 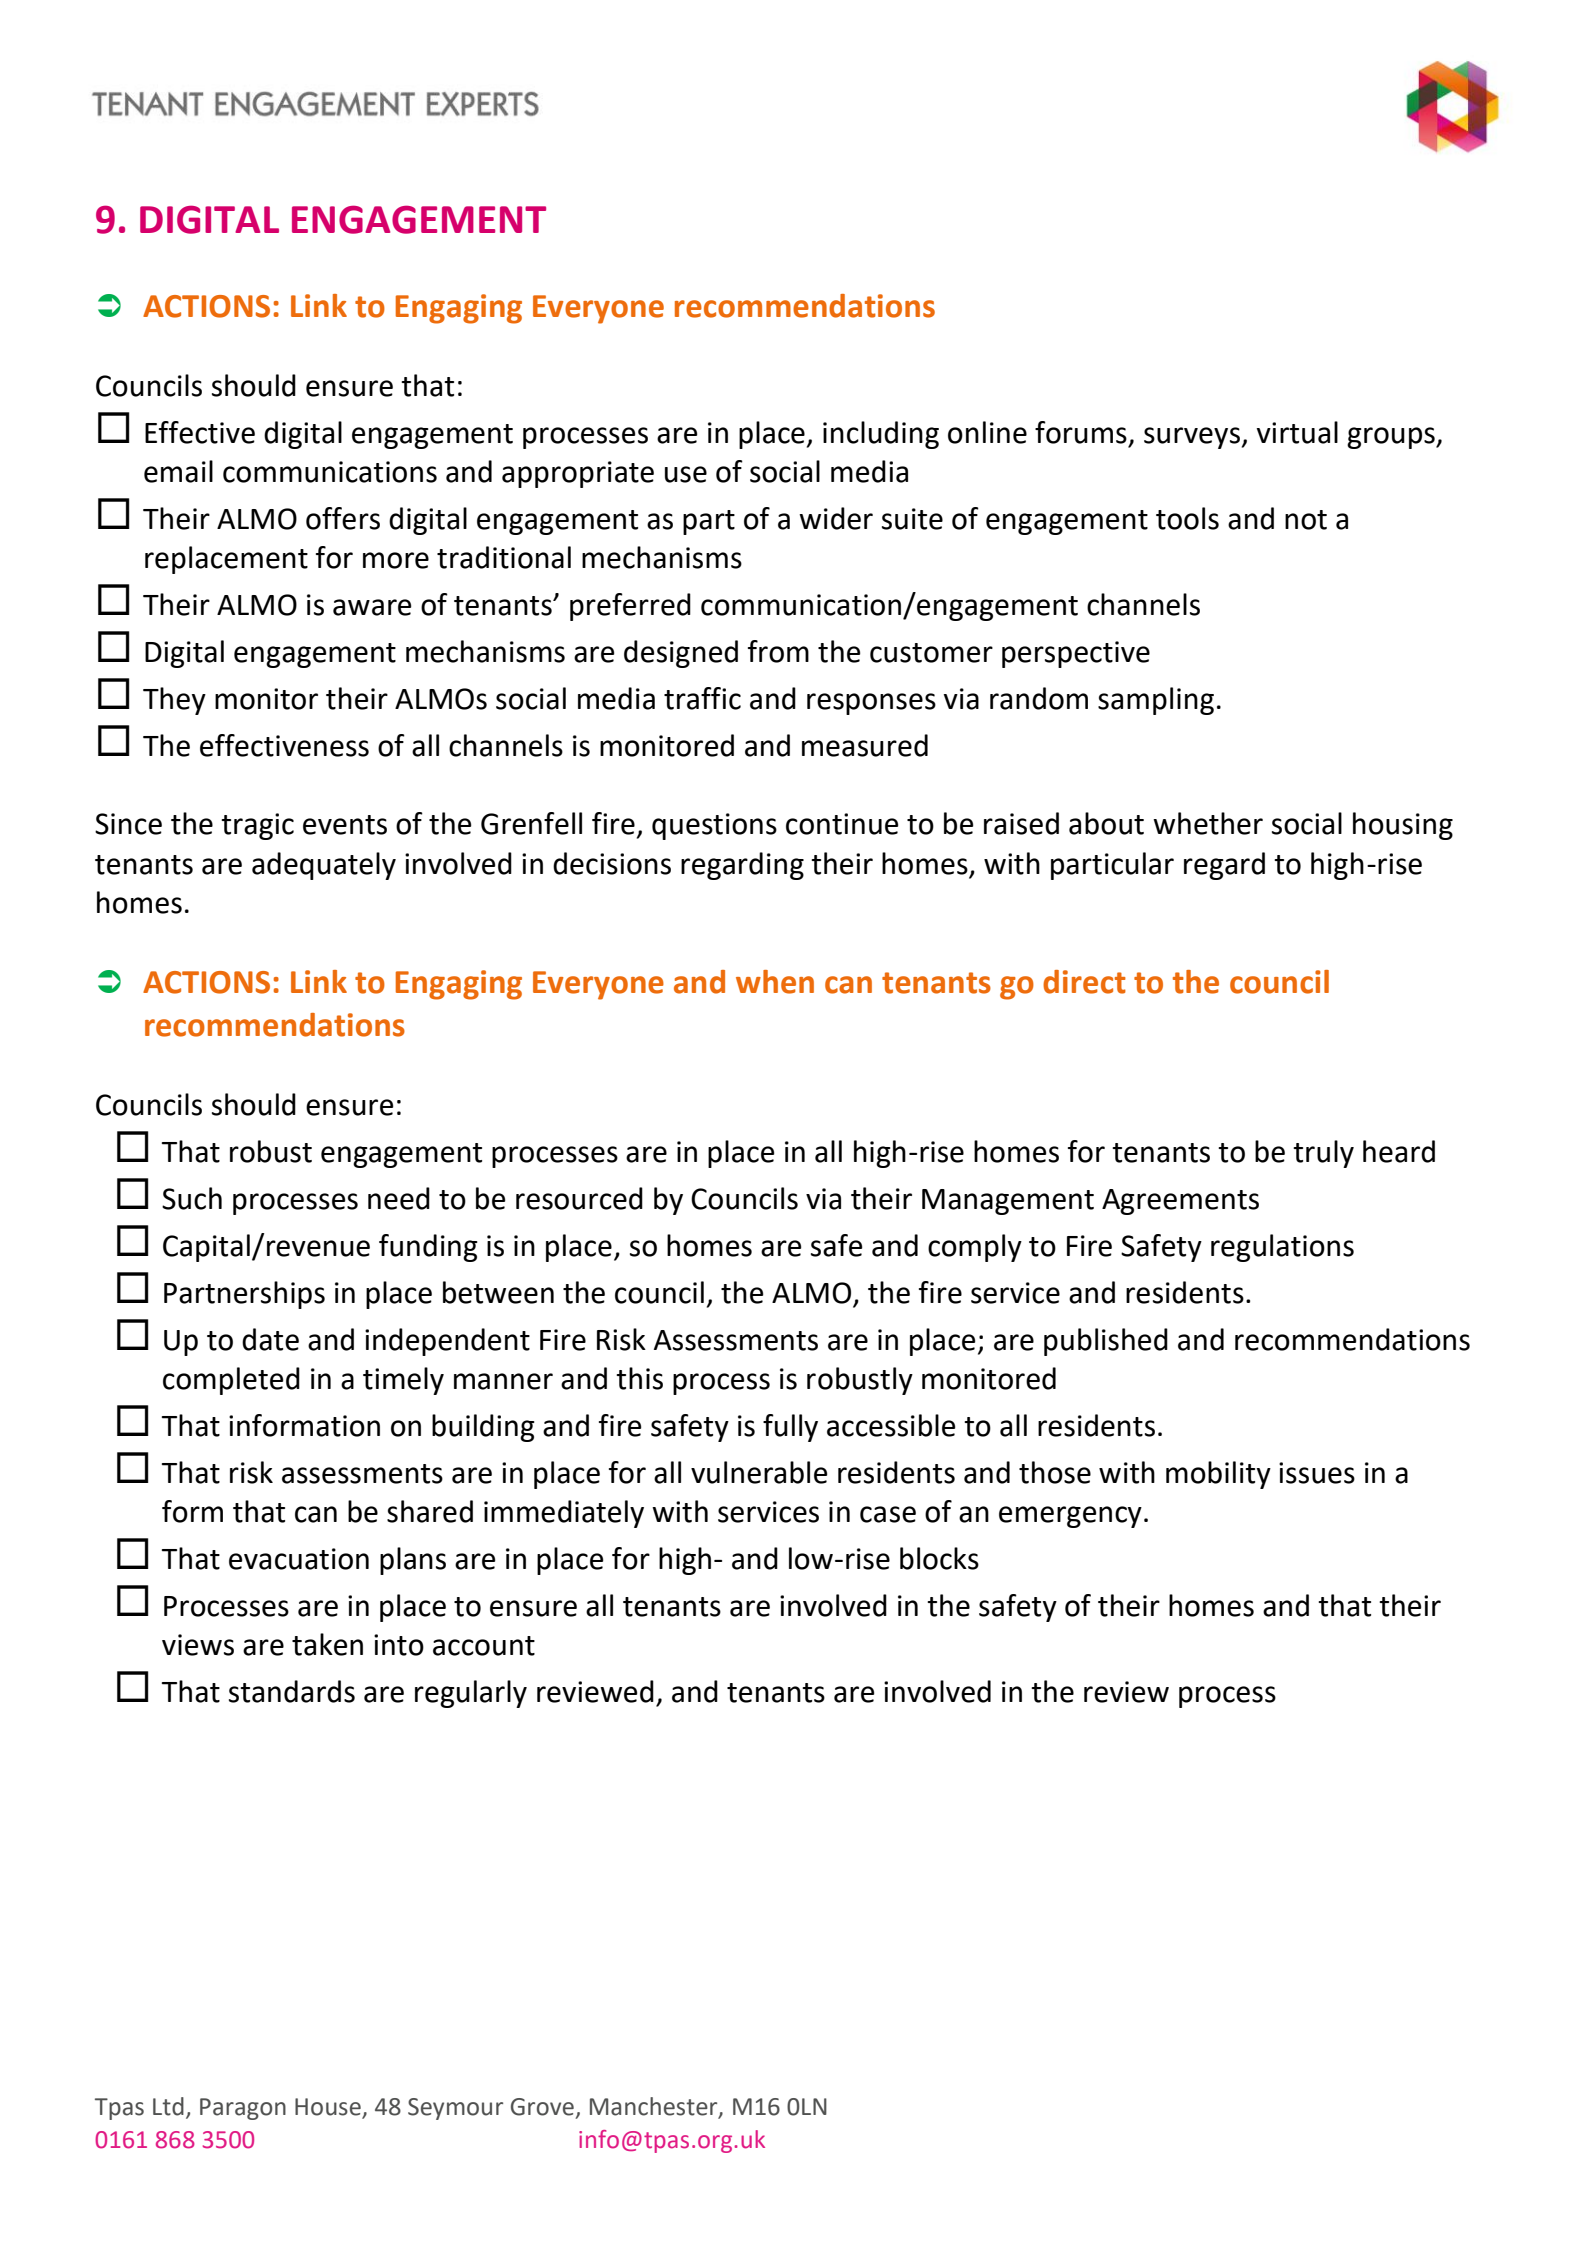 I want to click on date, so click(x=270, y=1339).
